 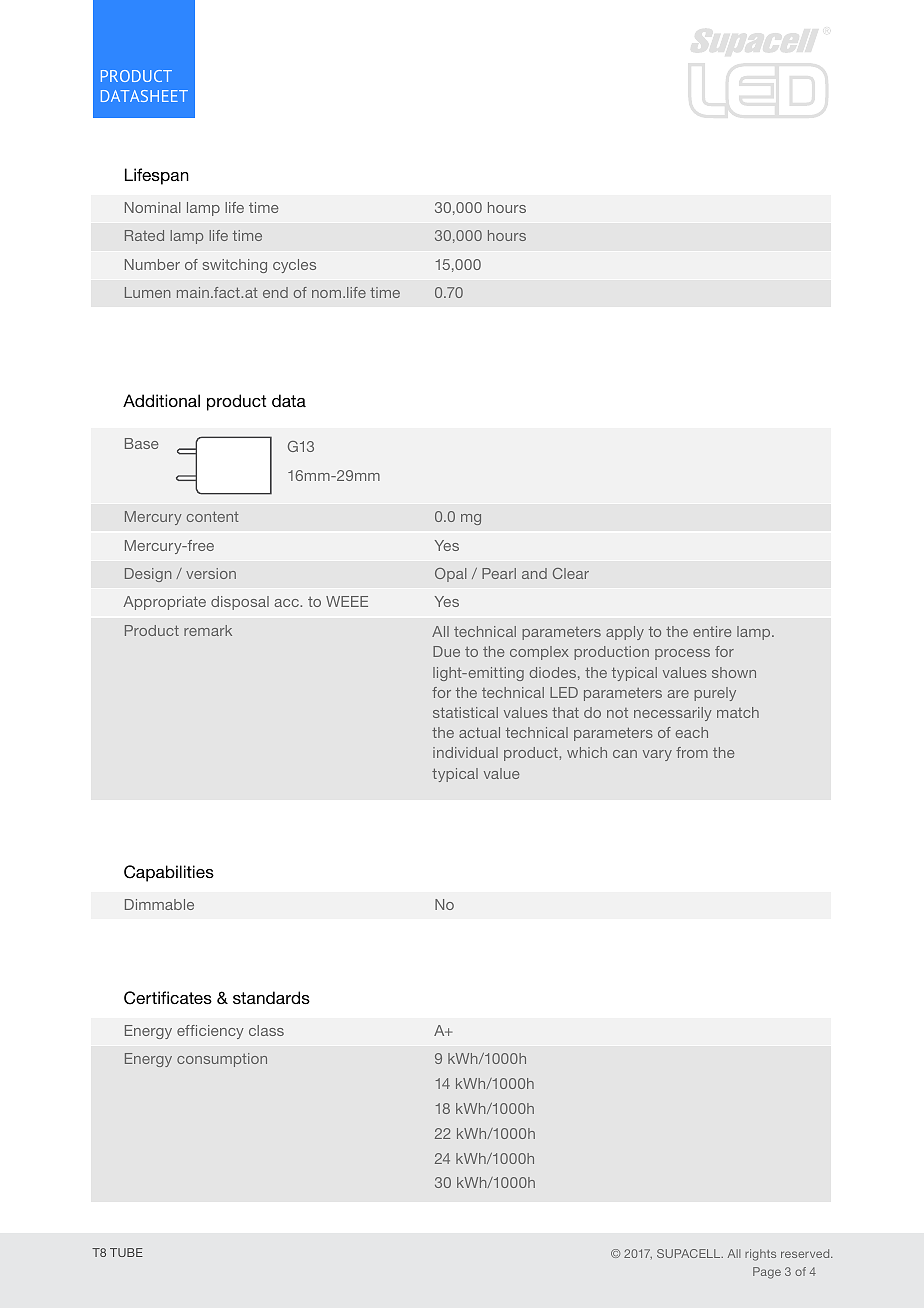 What do you see at coordinates (159, 904) in the image?
I see `Dimmable` at bounding box center [159, 904].
